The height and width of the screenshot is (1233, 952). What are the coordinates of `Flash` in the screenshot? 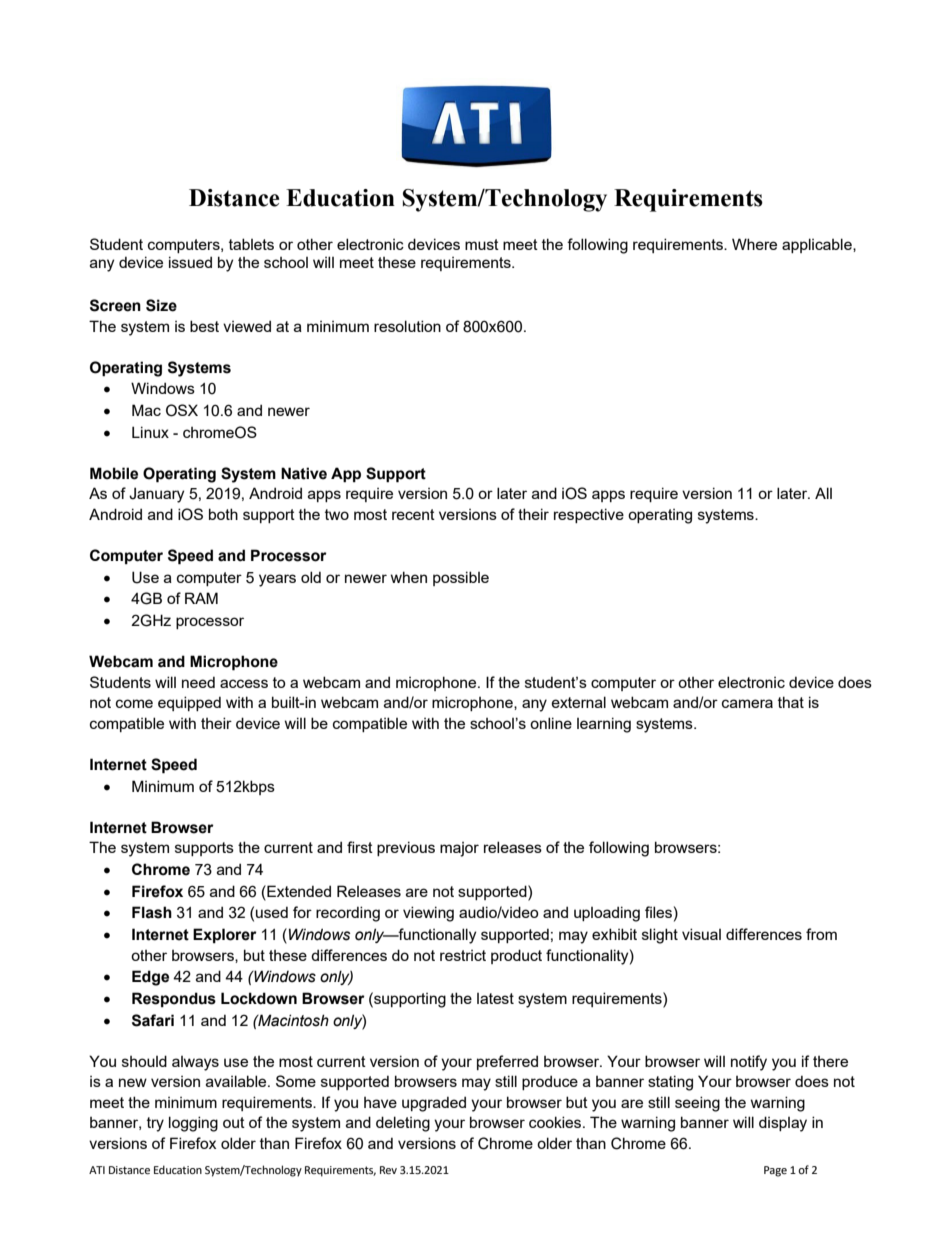 It's located at (152, 912).
